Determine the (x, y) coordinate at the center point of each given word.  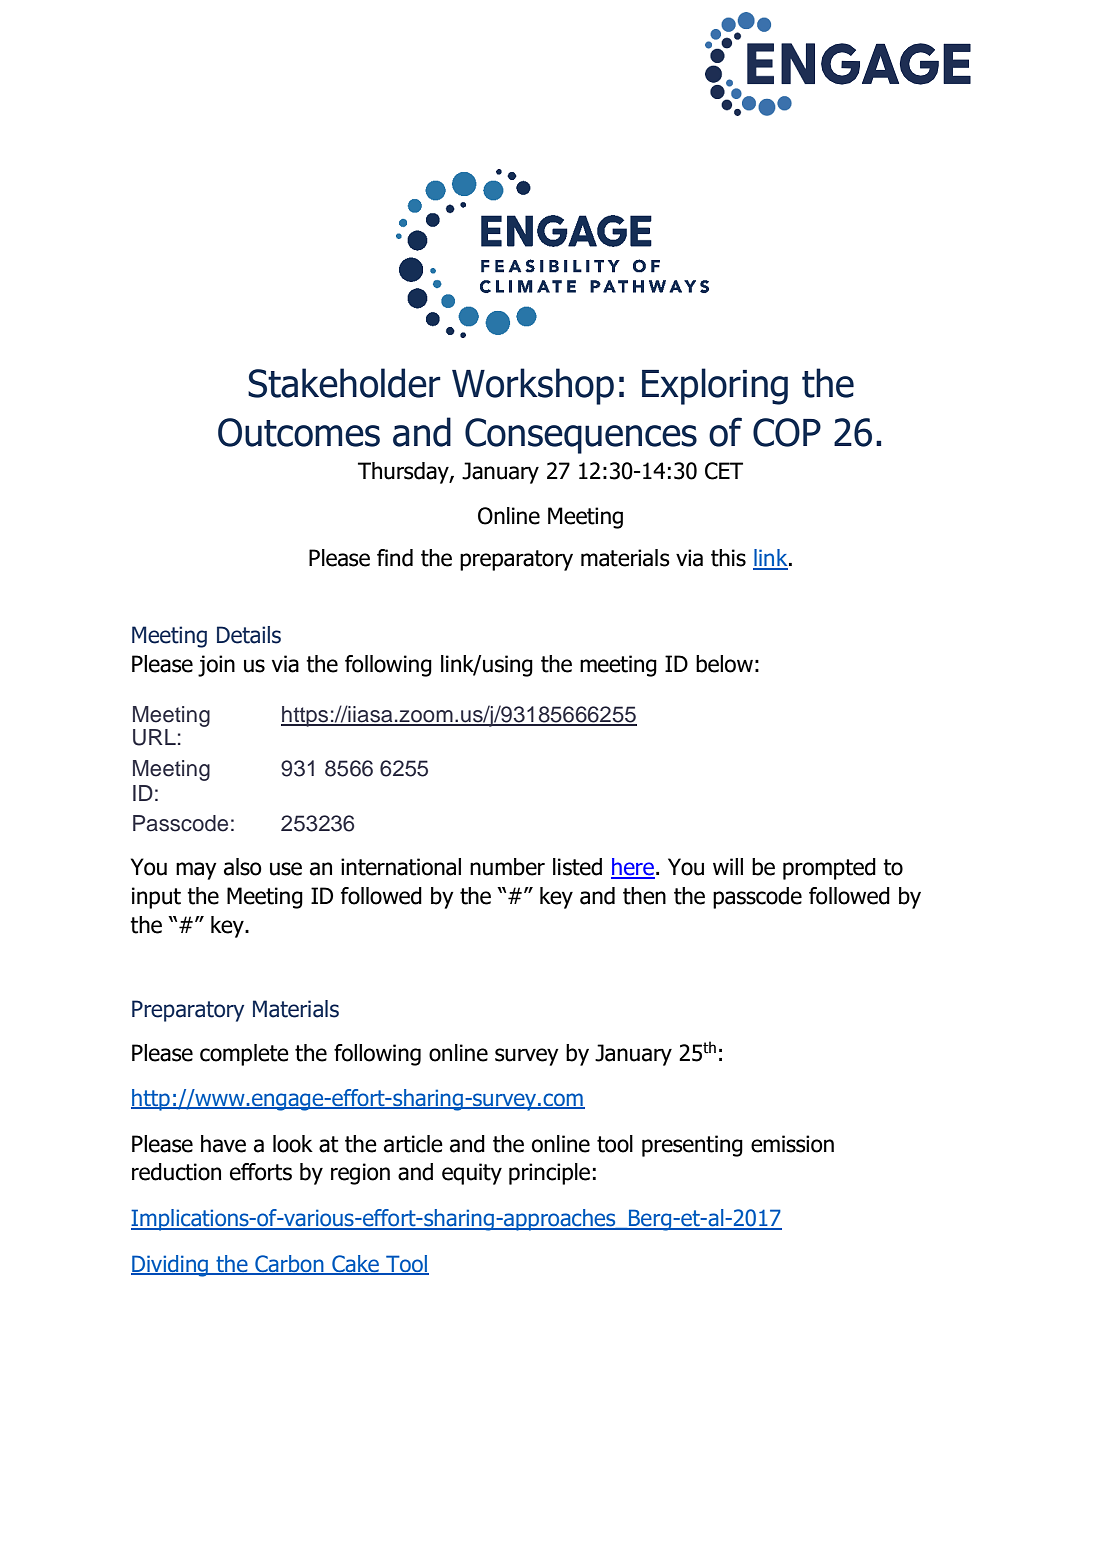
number (507, 867)
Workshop (533, 386)
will (728, 866)
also (243, 867)
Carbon (289, 1264)
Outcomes (299, 432)
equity (472, 1174)
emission (792, 1144)
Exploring (715, 386)
